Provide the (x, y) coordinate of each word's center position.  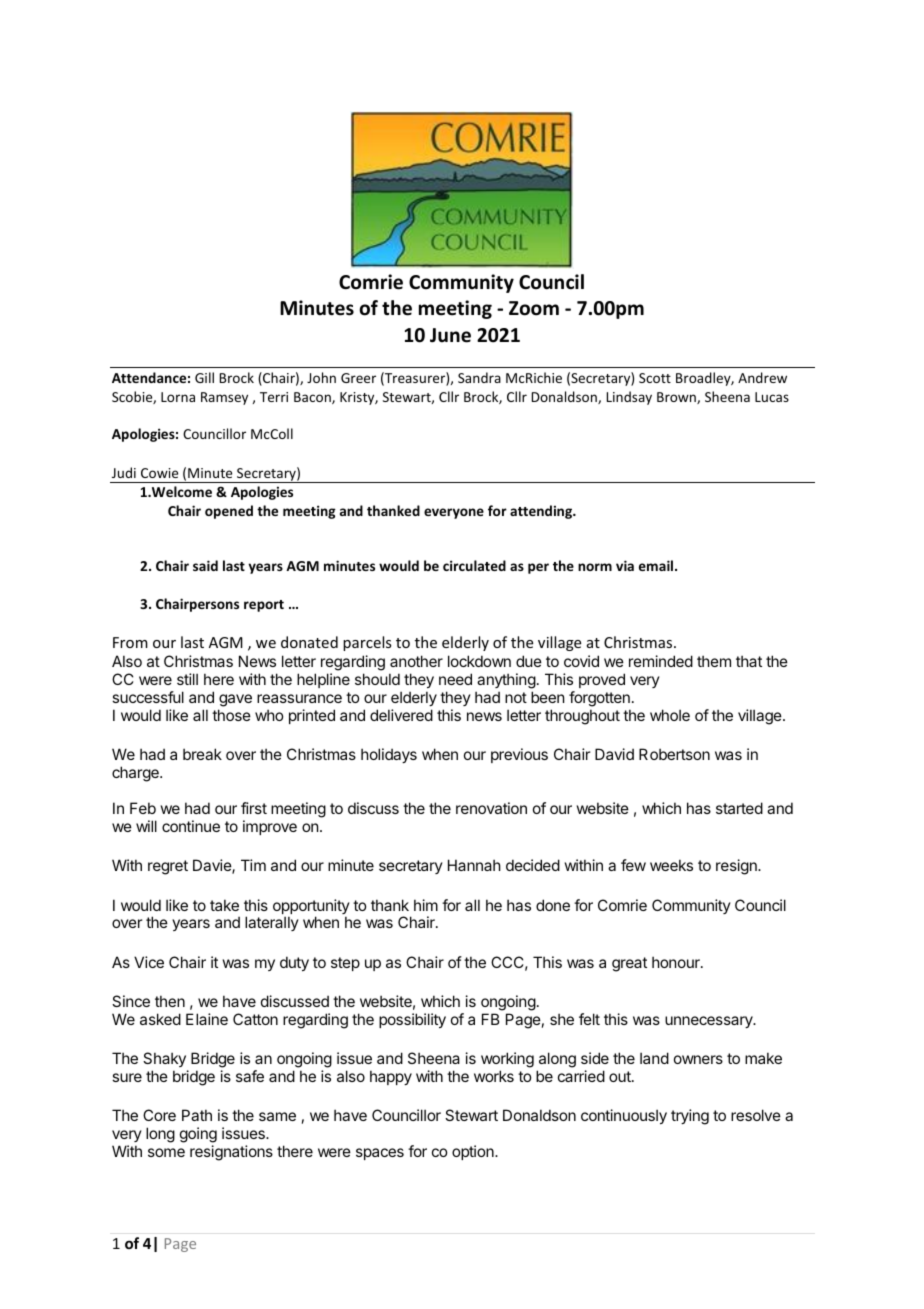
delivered (401, 715)
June (450, 335)
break (202, 754)
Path (197, 1115)
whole (670, 715)
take (224, 905)
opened (229, 512)
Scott (655, 378)
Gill (204, 377)
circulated (474, 565)
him (426, 905)
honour (677, 962)
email (657, 565)
